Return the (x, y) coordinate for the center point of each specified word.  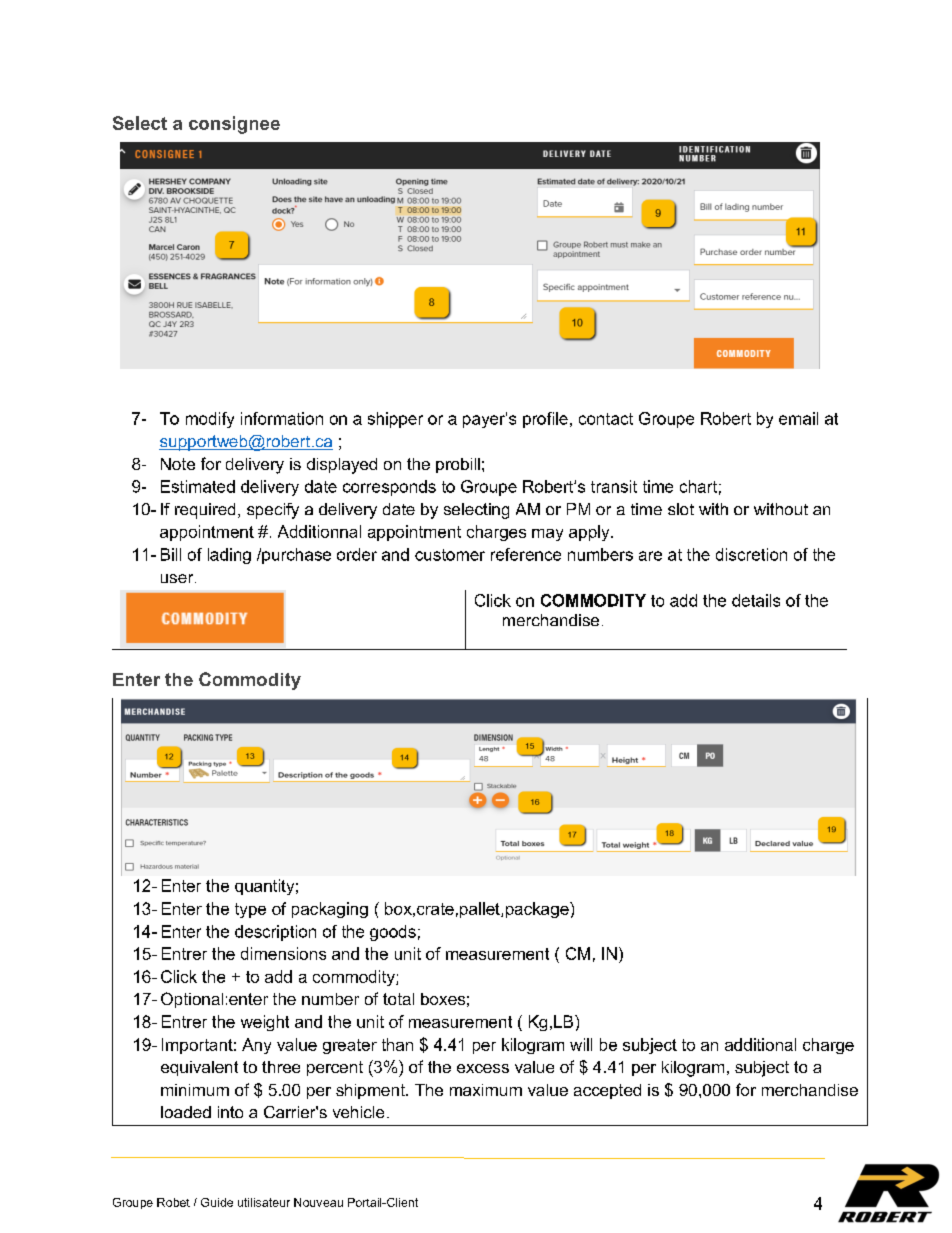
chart (698, 486)
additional (760, 1044)
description (275, 933)
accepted (607, 1091)
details (756, 600)
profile (545, 420)
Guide (217, 1202)
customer (450, 555)
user (178, 578)
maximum (486, 1090)
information (282, 418)
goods (393, 933)
